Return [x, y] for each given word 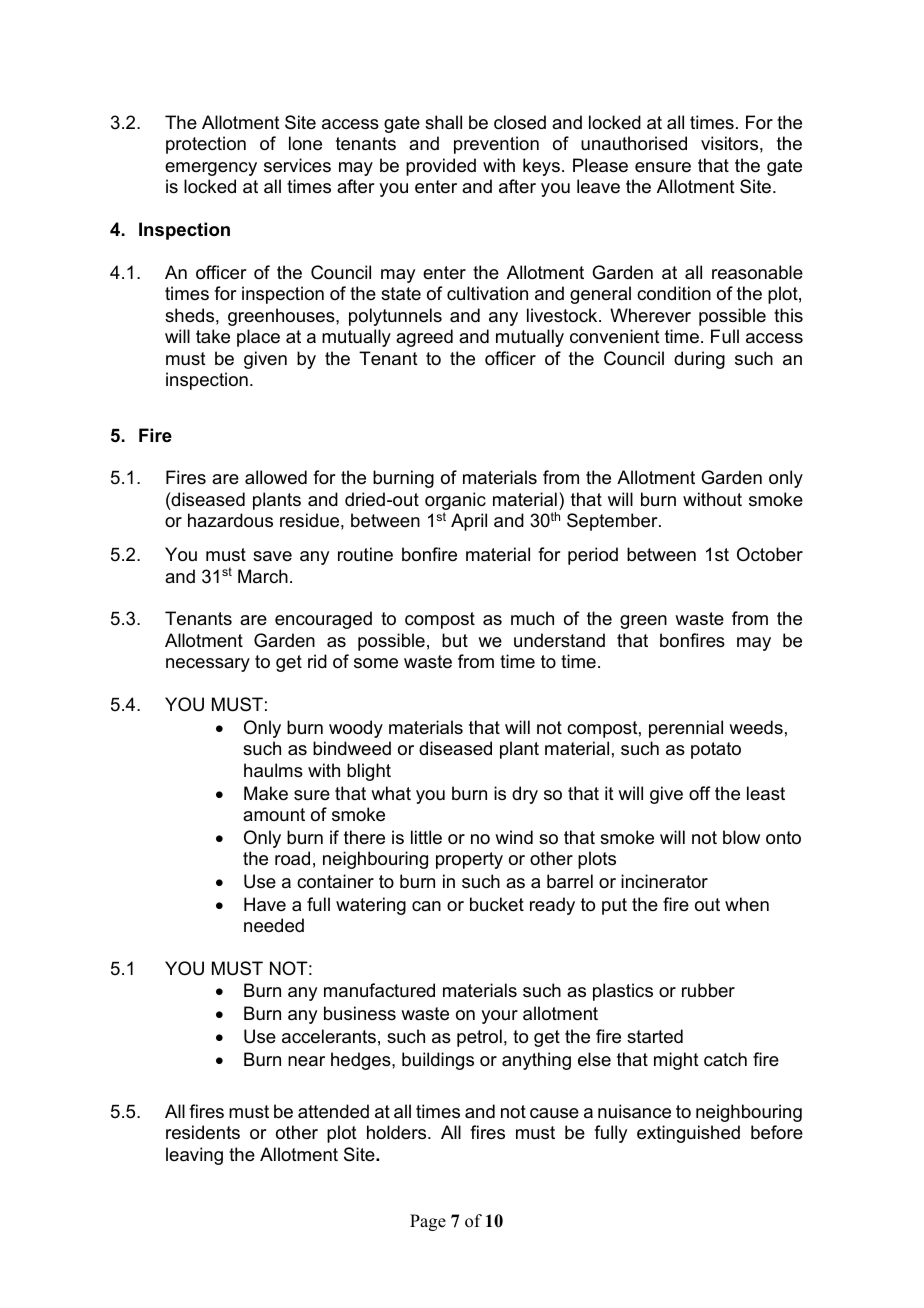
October [770, 554]
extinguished [688, 1134]
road [292, 858]
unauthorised [634, 143]
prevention [496, 145]
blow [741, 837]
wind [514, 837]
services [297, 165]
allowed [276, 477]
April [469, 522]
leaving [194, 1156]
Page [428, 1222]
